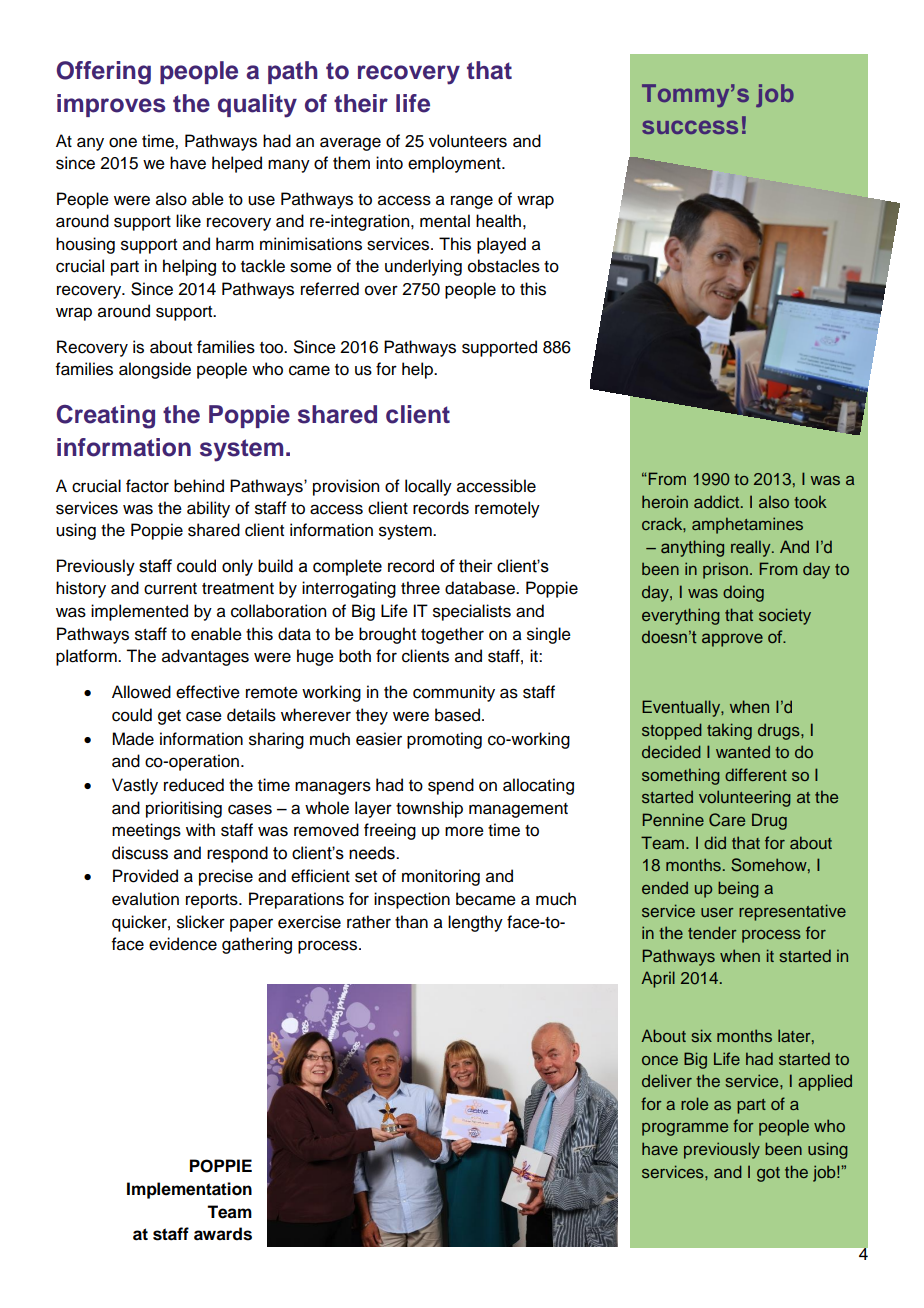 The height and width of the screenshot is (1308, 924). What do you see at coordinates (475, 923) in the screenshot?
I see `lengthy` at bounding box center [475, 923].
